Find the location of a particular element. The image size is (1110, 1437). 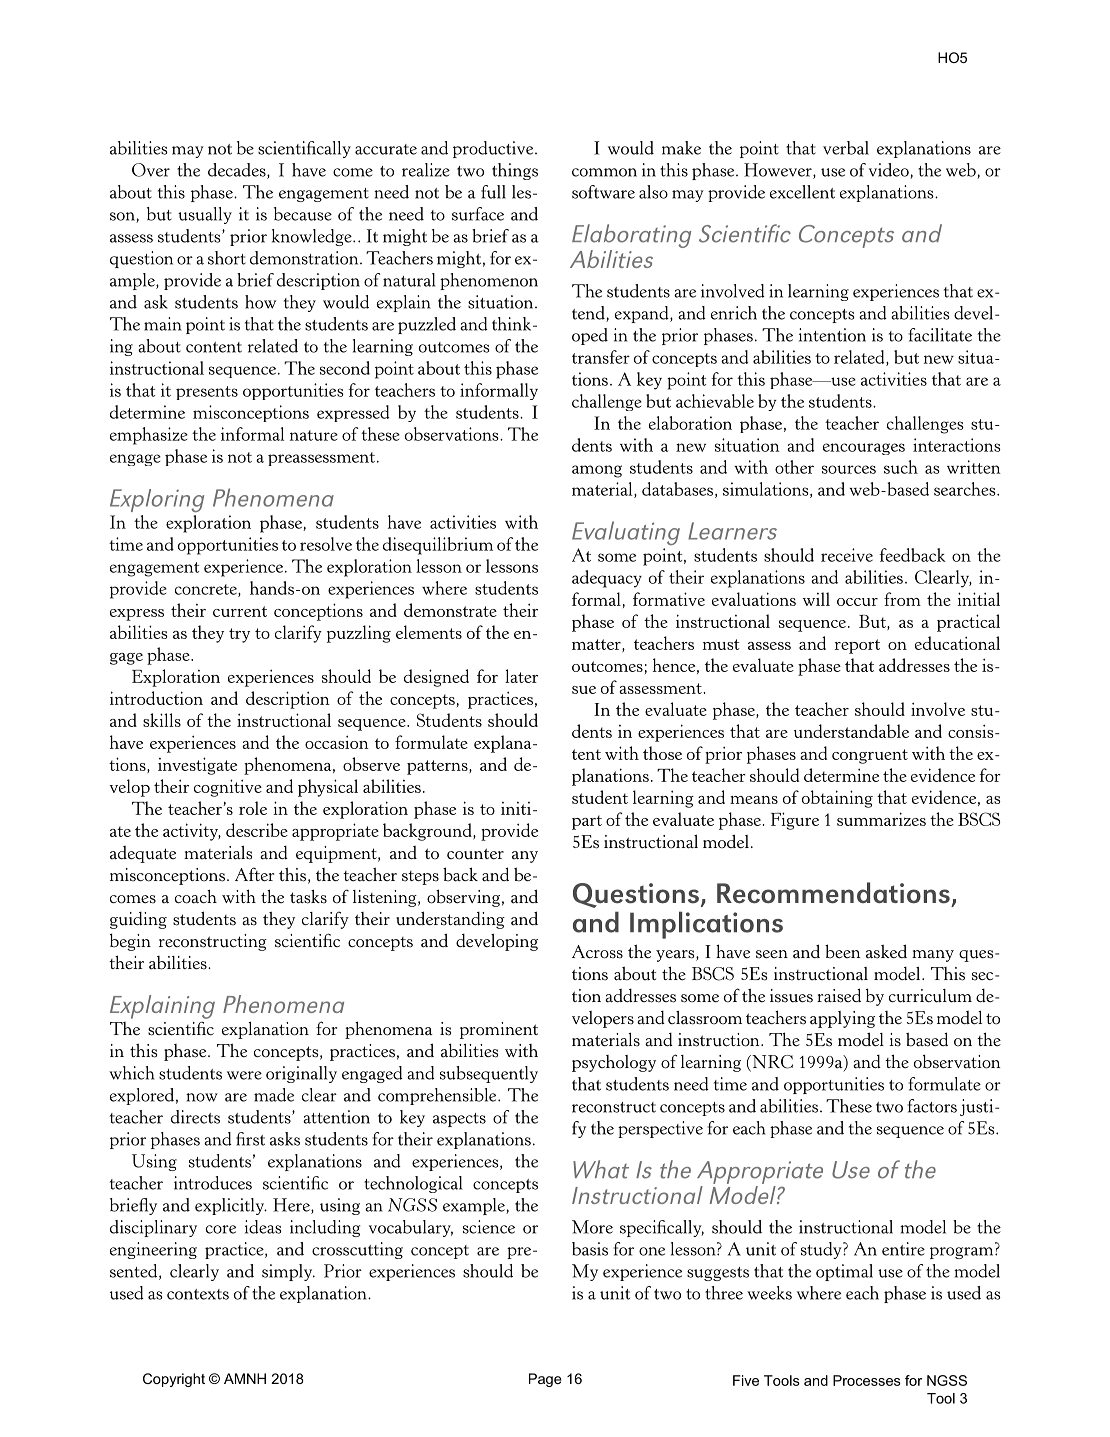

video is located at coordinates (890, 171).
